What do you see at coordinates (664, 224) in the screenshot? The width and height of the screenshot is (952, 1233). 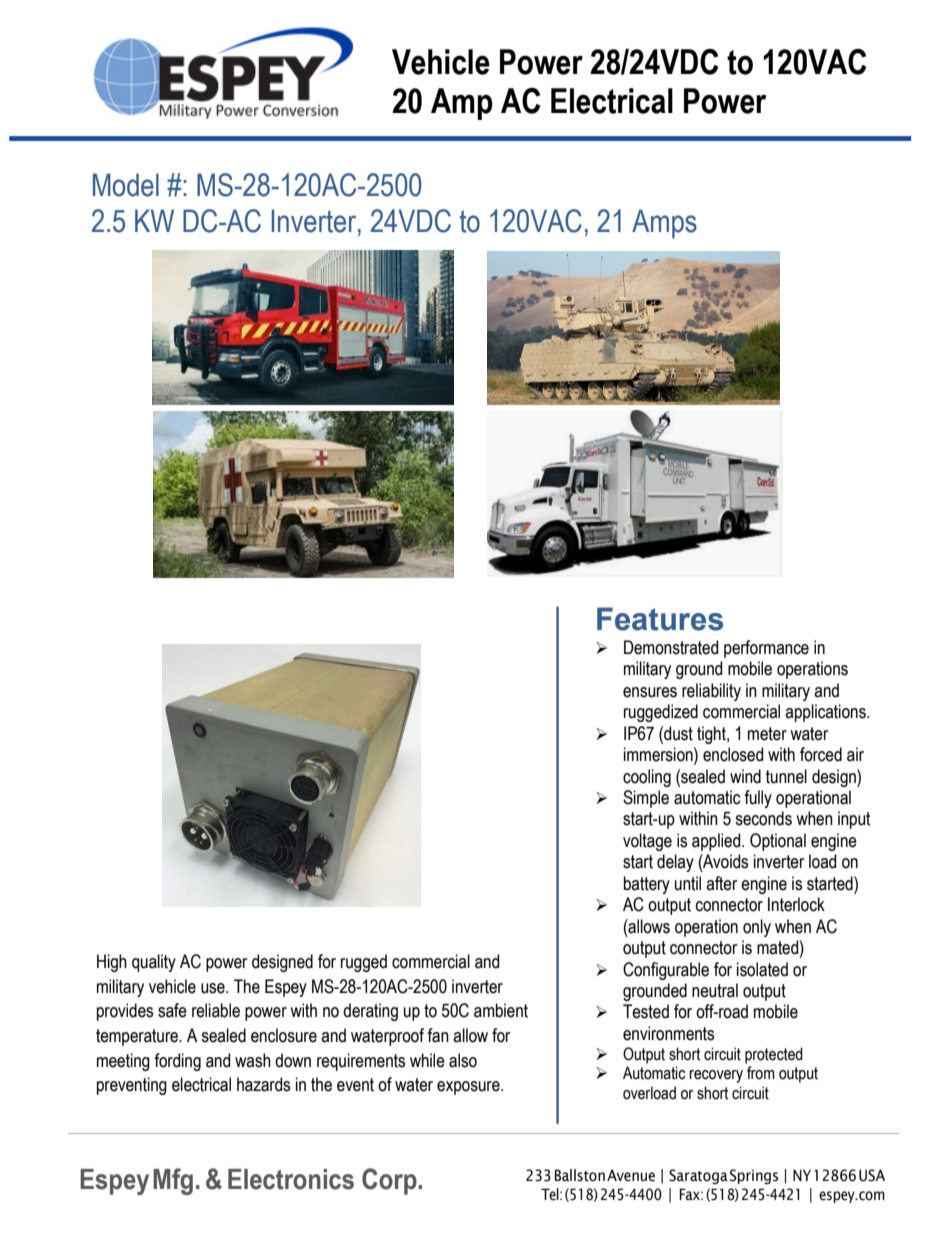 I see `Amps` at bounding box center [664, 224].
